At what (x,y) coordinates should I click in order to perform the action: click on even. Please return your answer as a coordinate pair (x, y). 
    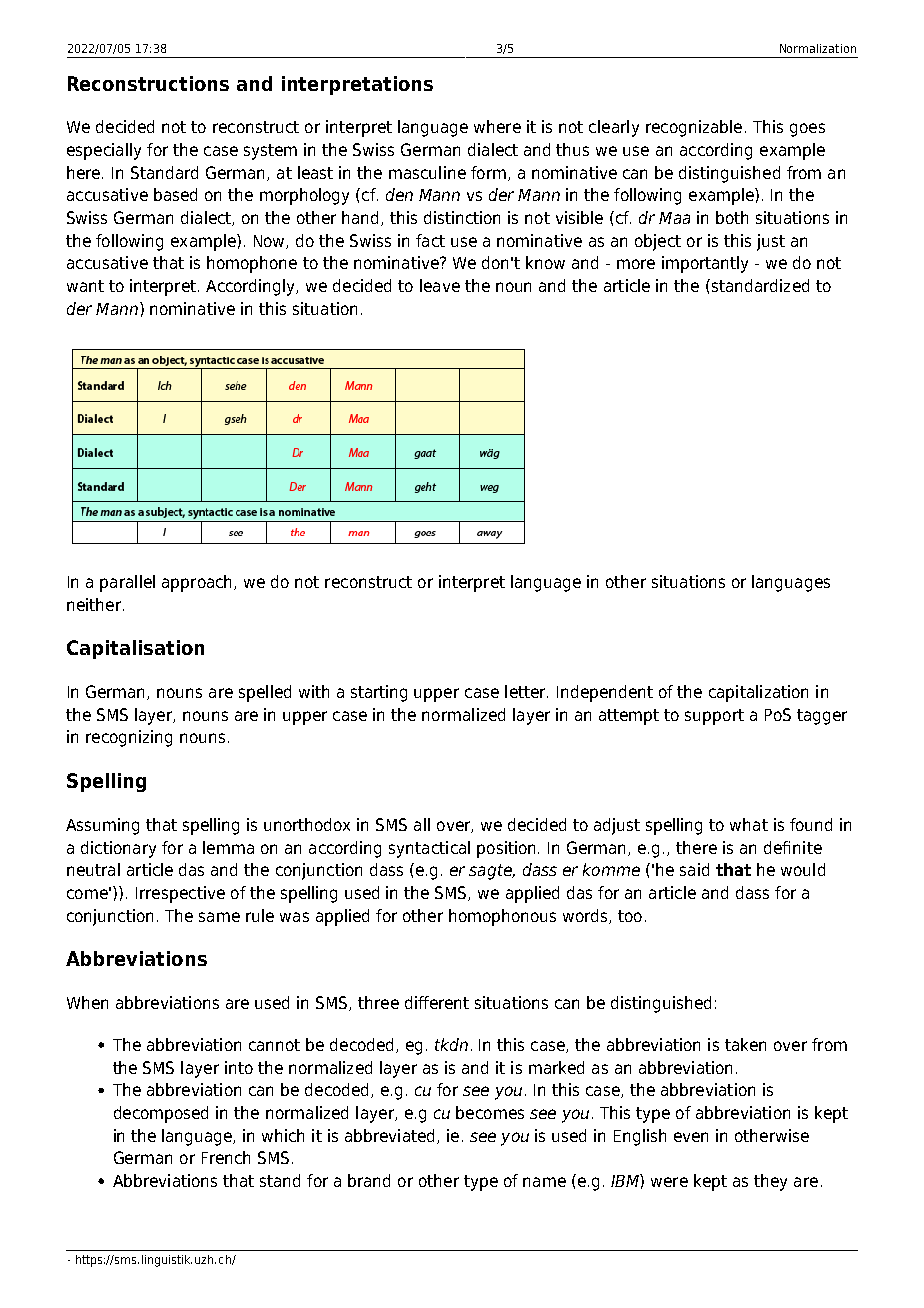
    Looking at the image, I should click on (691, 1137).
